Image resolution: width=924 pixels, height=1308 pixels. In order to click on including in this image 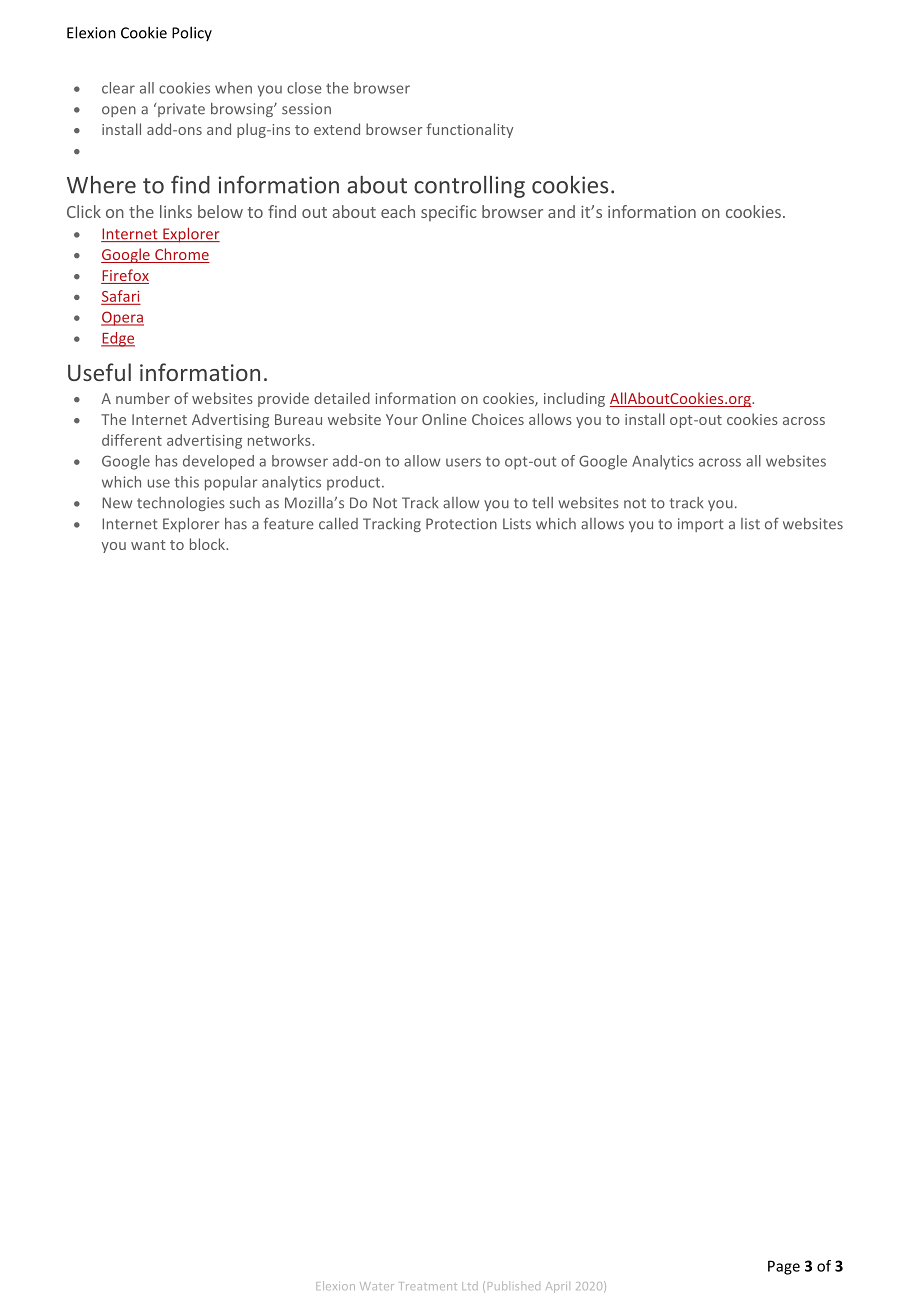, I will do `click(574, 399)`.
